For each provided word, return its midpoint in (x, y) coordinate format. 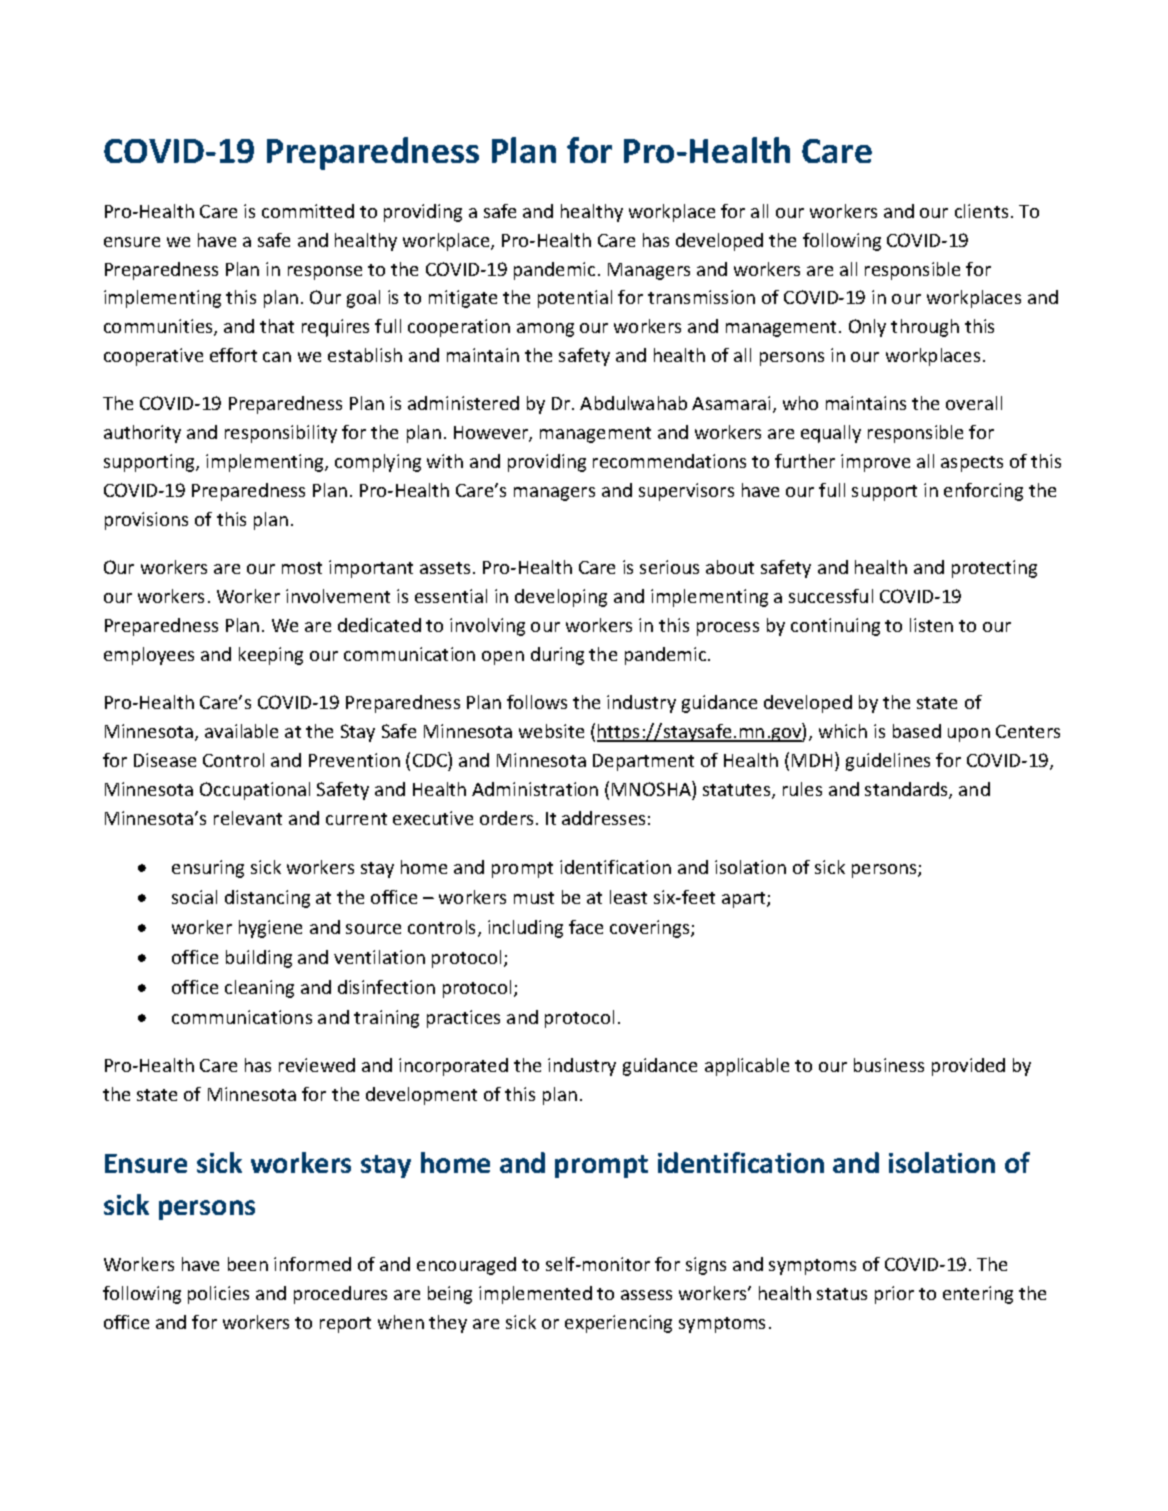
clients (981, 211)
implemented (535, 1295)
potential (575, 299)
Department (643, 762)
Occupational (255, 791)
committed (308, 211)
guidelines (888, 762)
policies (218, 1295)
